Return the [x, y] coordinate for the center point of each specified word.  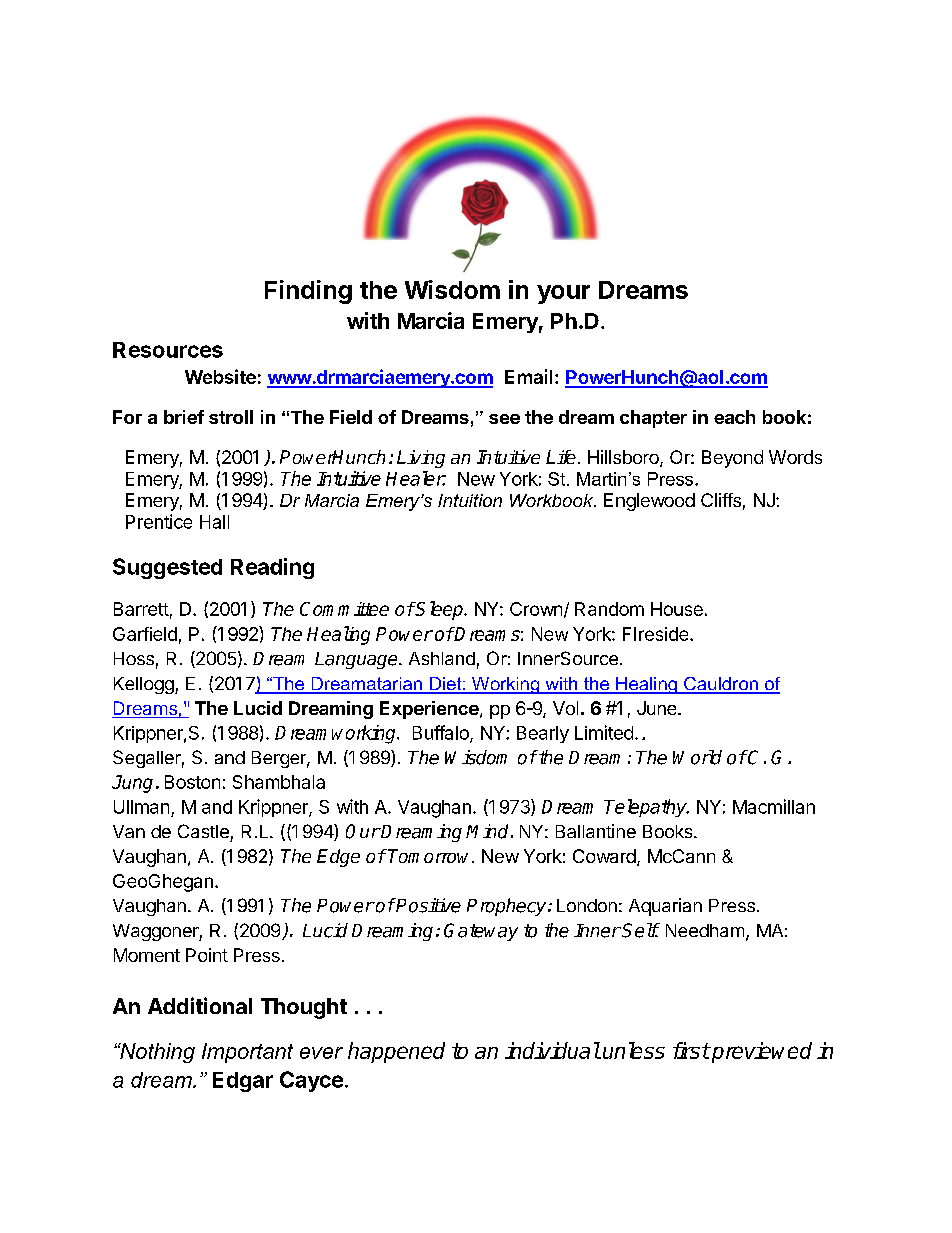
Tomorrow [430, 856]
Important [247, 1053]
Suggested [167, 568]
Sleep [440, 610]
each [734, 417]
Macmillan [774, 806]
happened [396, 1052]
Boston [192, 782]
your [563, 294]
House [677, 609]
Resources [168, 350]
